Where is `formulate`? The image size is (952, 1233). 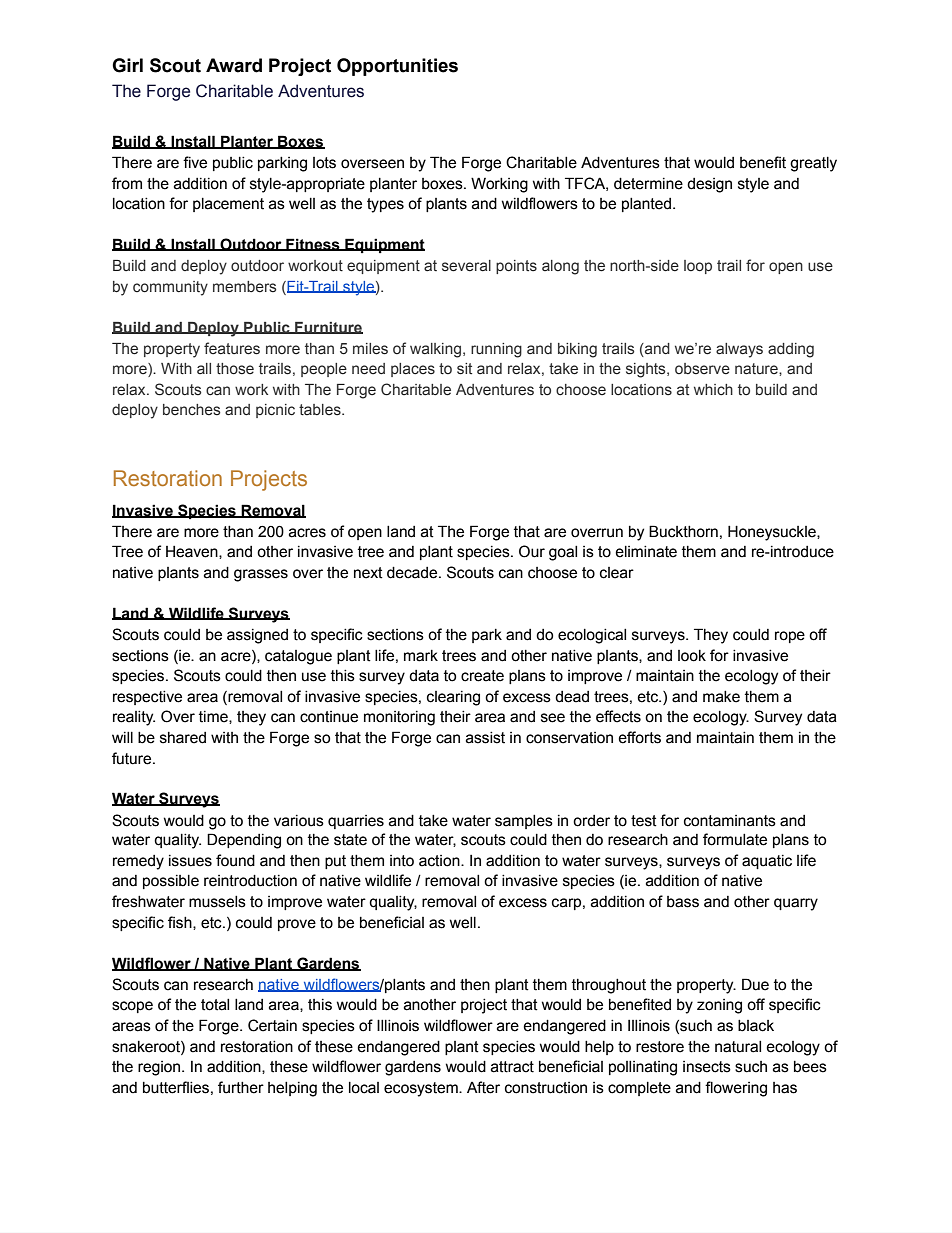 formulate is located at coordinates (735, 839).
